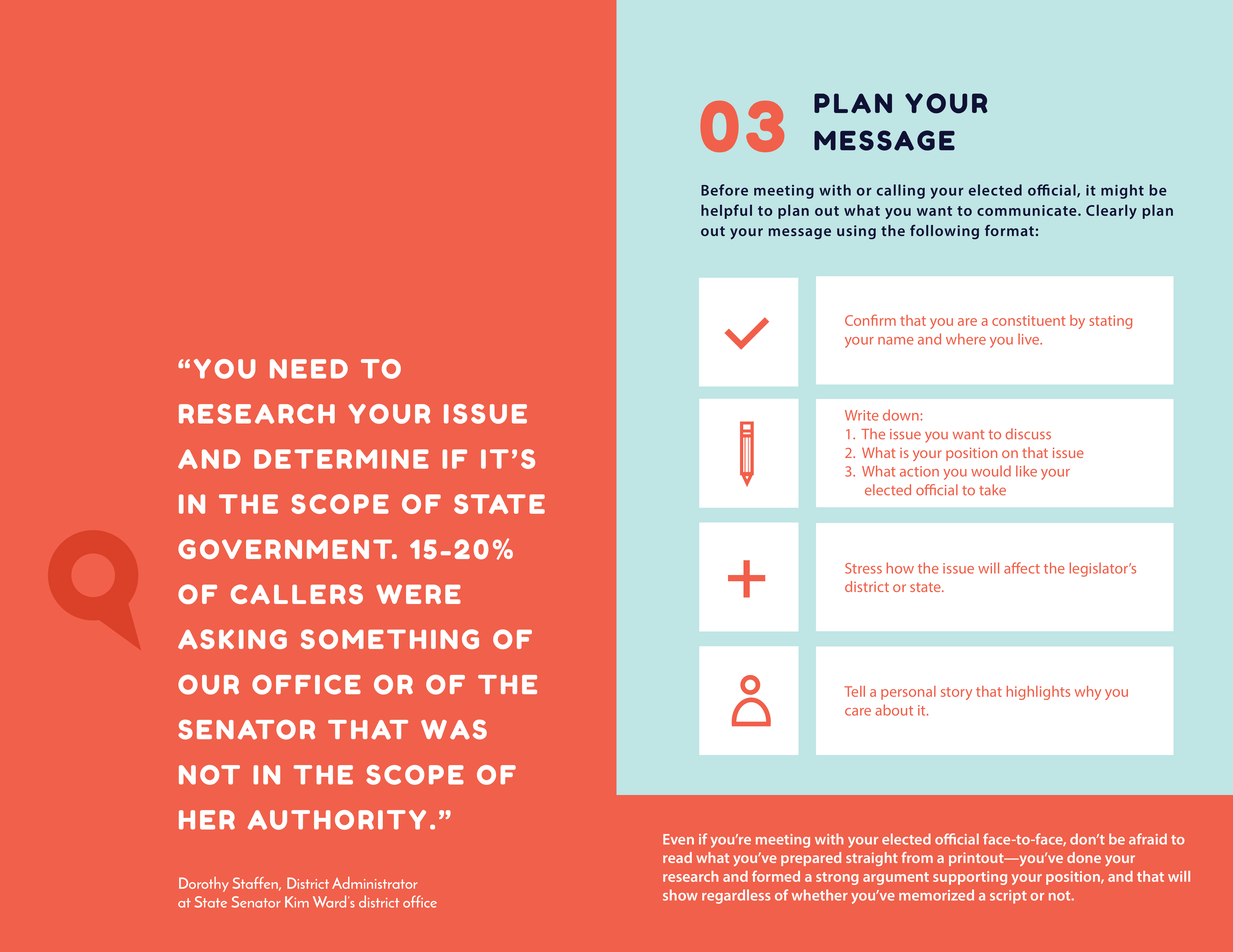 This screenshot has height=952, width=1233. Describe the element at coordinates (992, 490) in the screenshot. I see `take` at that location.
